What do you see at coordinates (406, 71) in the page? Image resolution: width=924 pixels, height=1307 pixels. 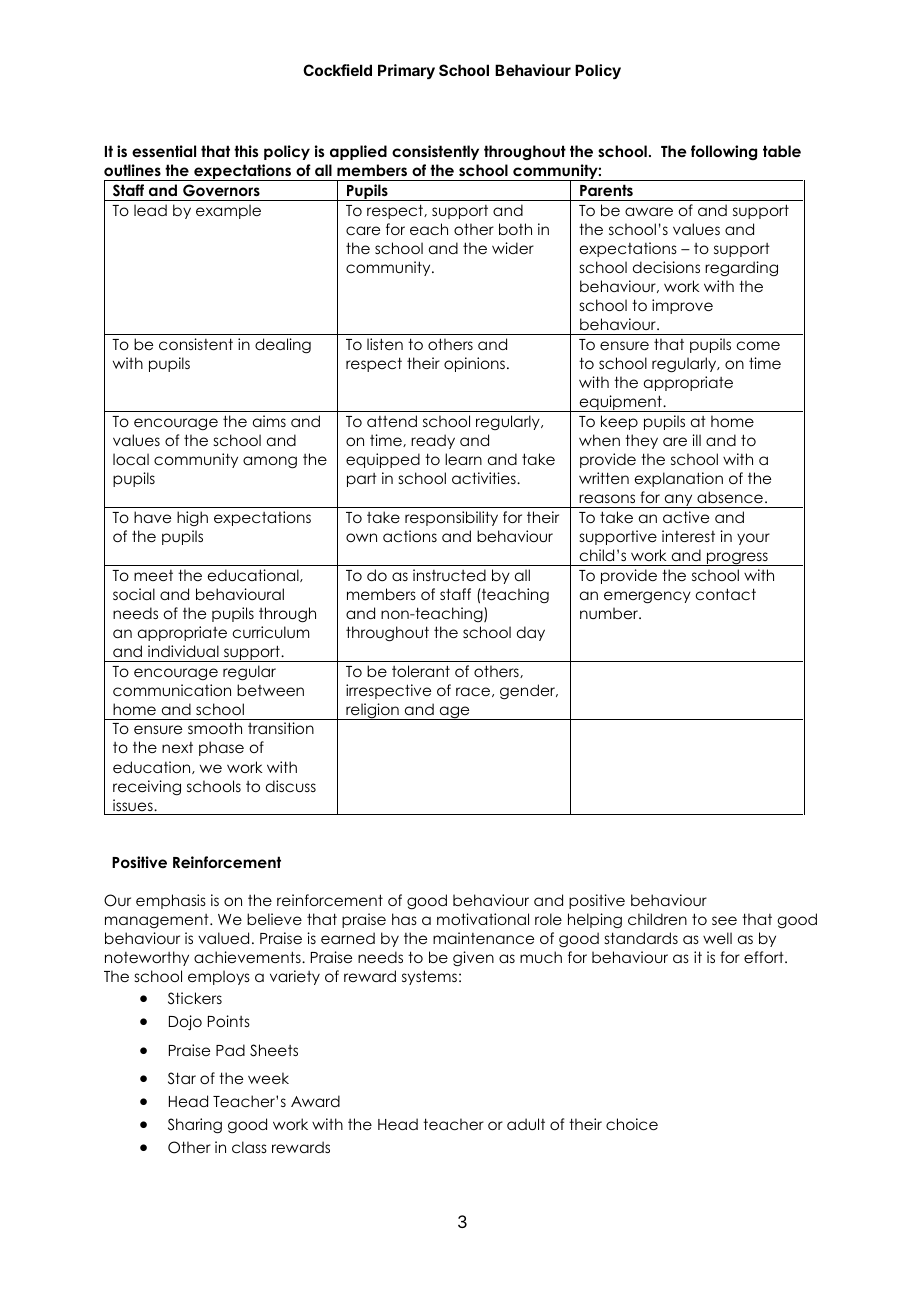 I see `Primary` at bounding box center [406, 71].
